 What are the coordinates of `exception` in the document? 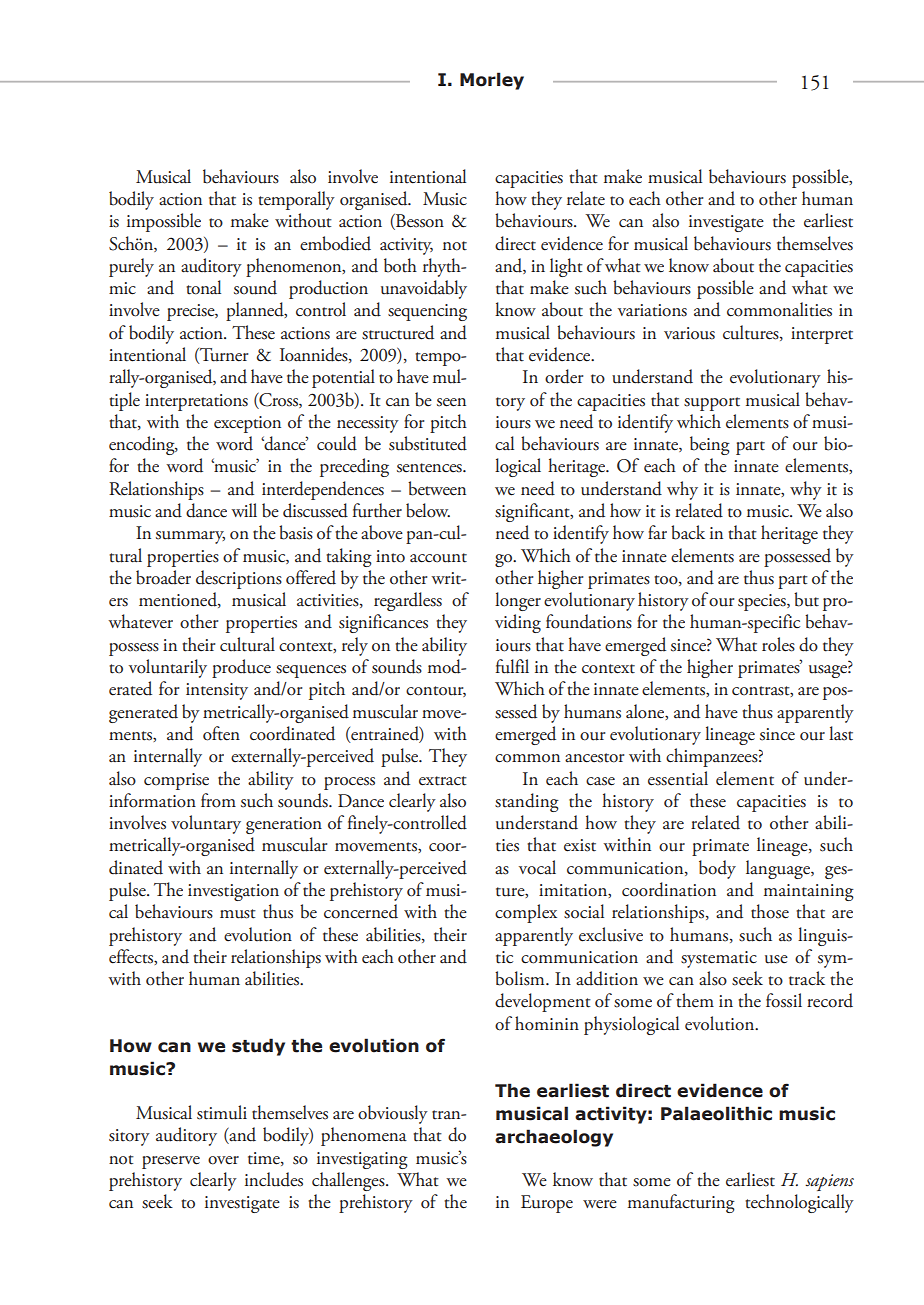 It's located at (247, 424).
